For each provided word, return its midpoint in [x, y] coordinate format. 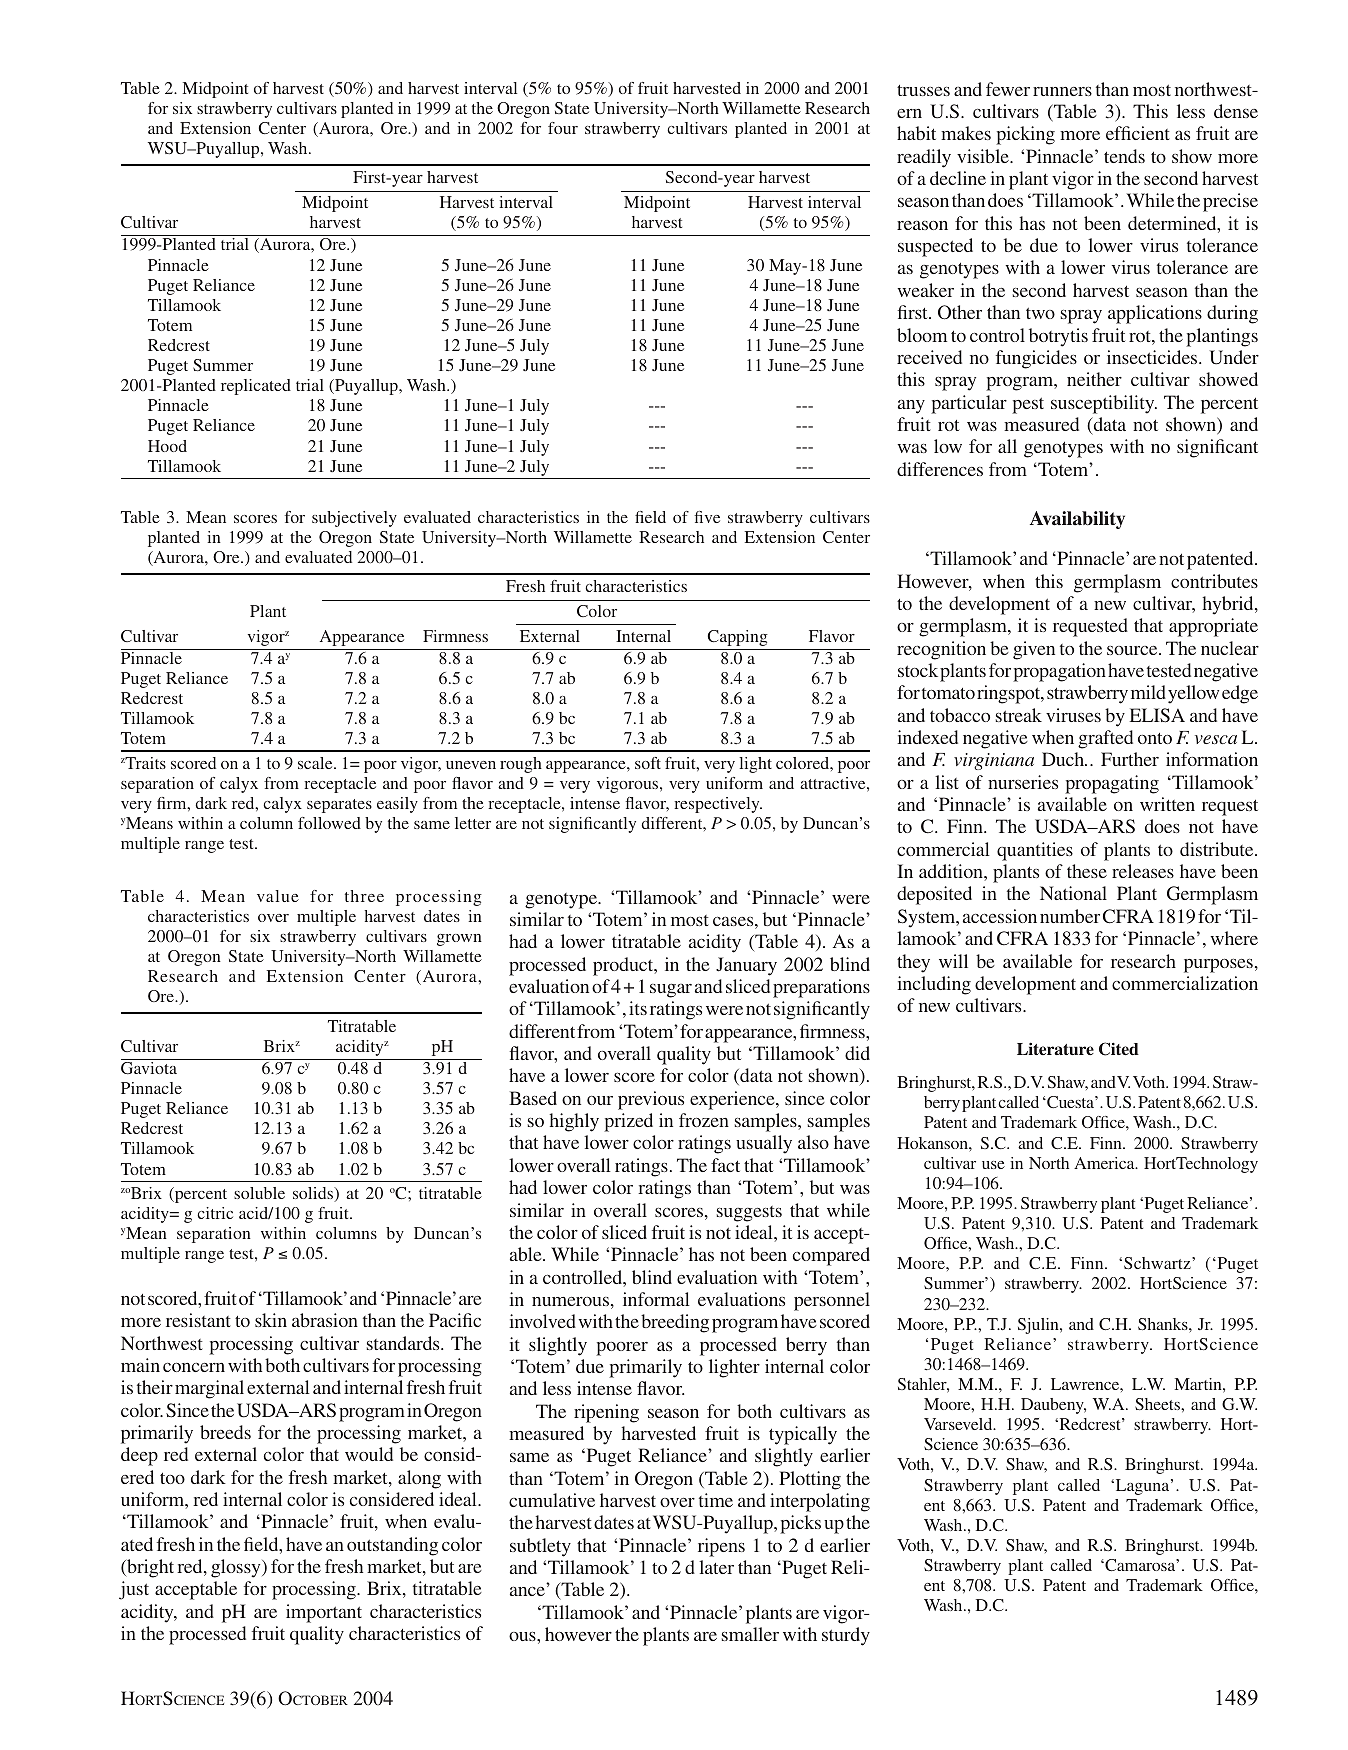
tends [1124, 156]
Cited [1119, 1049]
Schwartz [1158, 1263]
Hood [167, 446]
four [563, 128]
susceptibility [1104, 404]
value [278, 896]
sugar [671, 991]
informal [656, 1299]
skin [271, 1320]
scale [316, 763]
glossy [237, 1568]
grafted [1105, 739]
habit [916, 133]
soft [648, 763]
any [911, 406]
